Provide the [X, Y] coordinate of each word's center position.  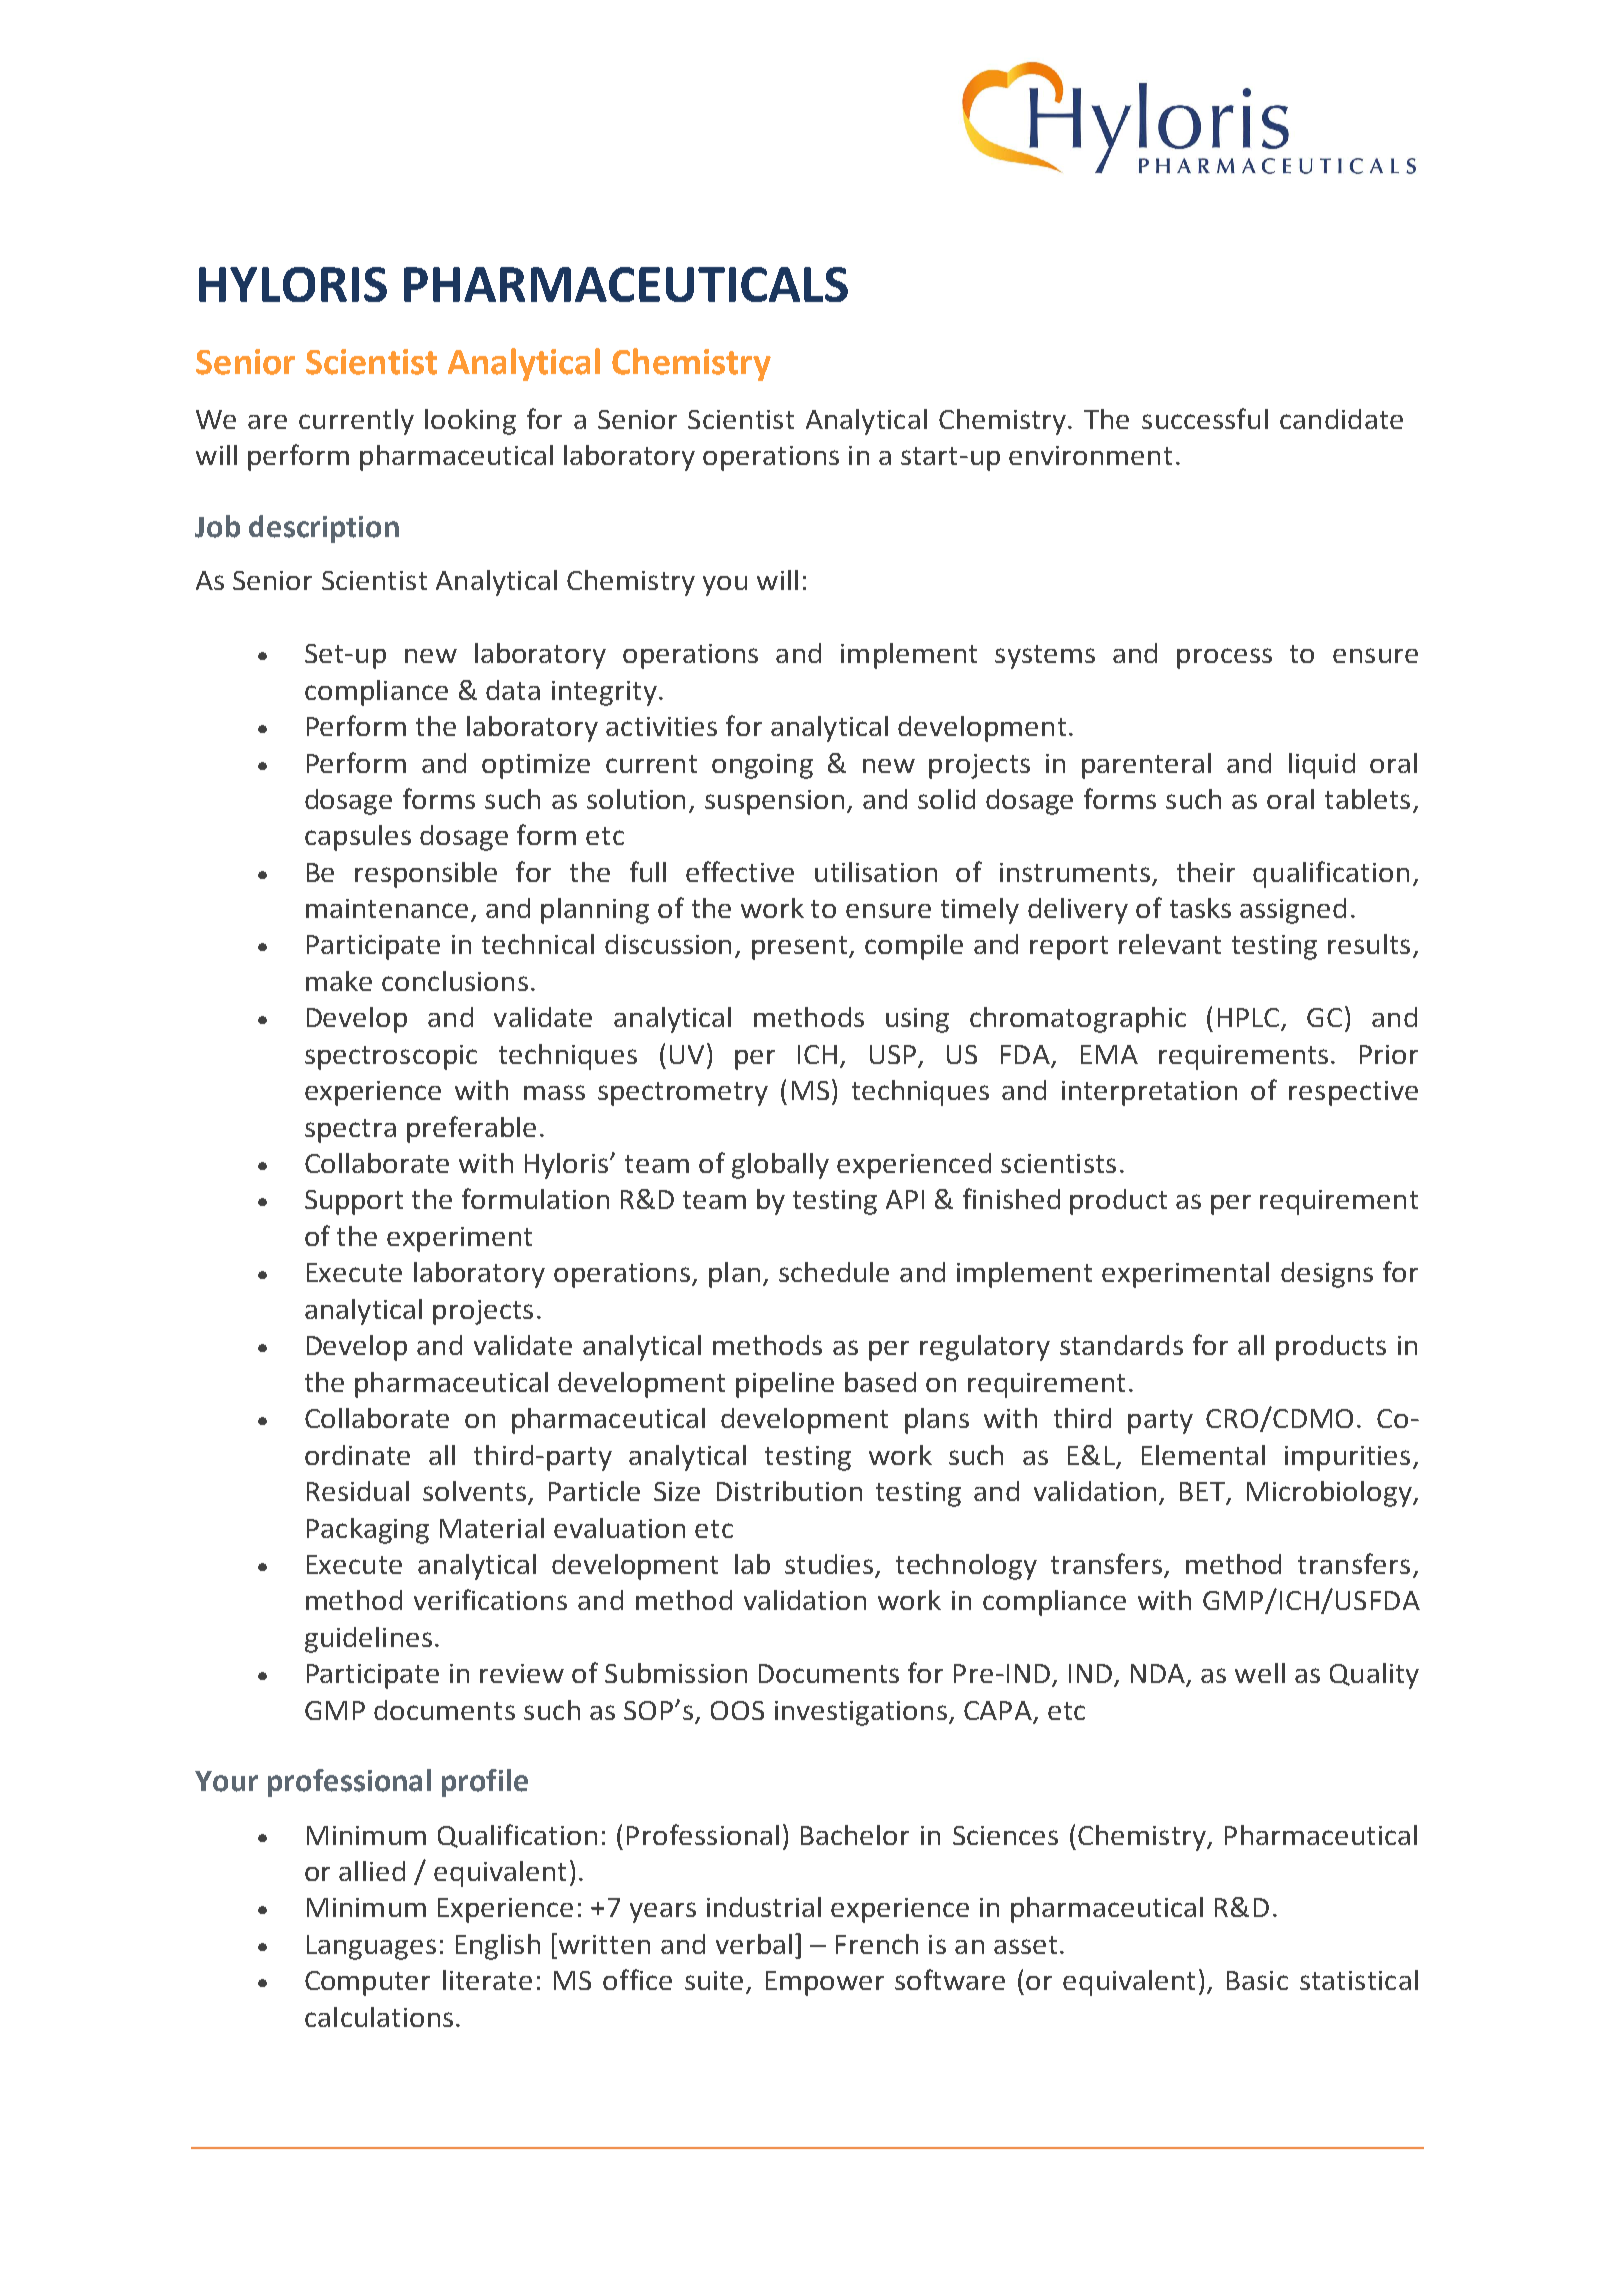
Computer [367, 1983]
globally [780, 1166]
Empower [825, 1983]
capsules [358, 838]
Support [354, 1202]
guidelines [368, 1640]
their [1206, 872]
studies [829, 1564]
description [324, 529]
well [1260, 1673]
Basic [1257, 1980]
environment [1090, 455]
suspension [774, 802]
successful [1205, 418]
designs [1327, 1275]
